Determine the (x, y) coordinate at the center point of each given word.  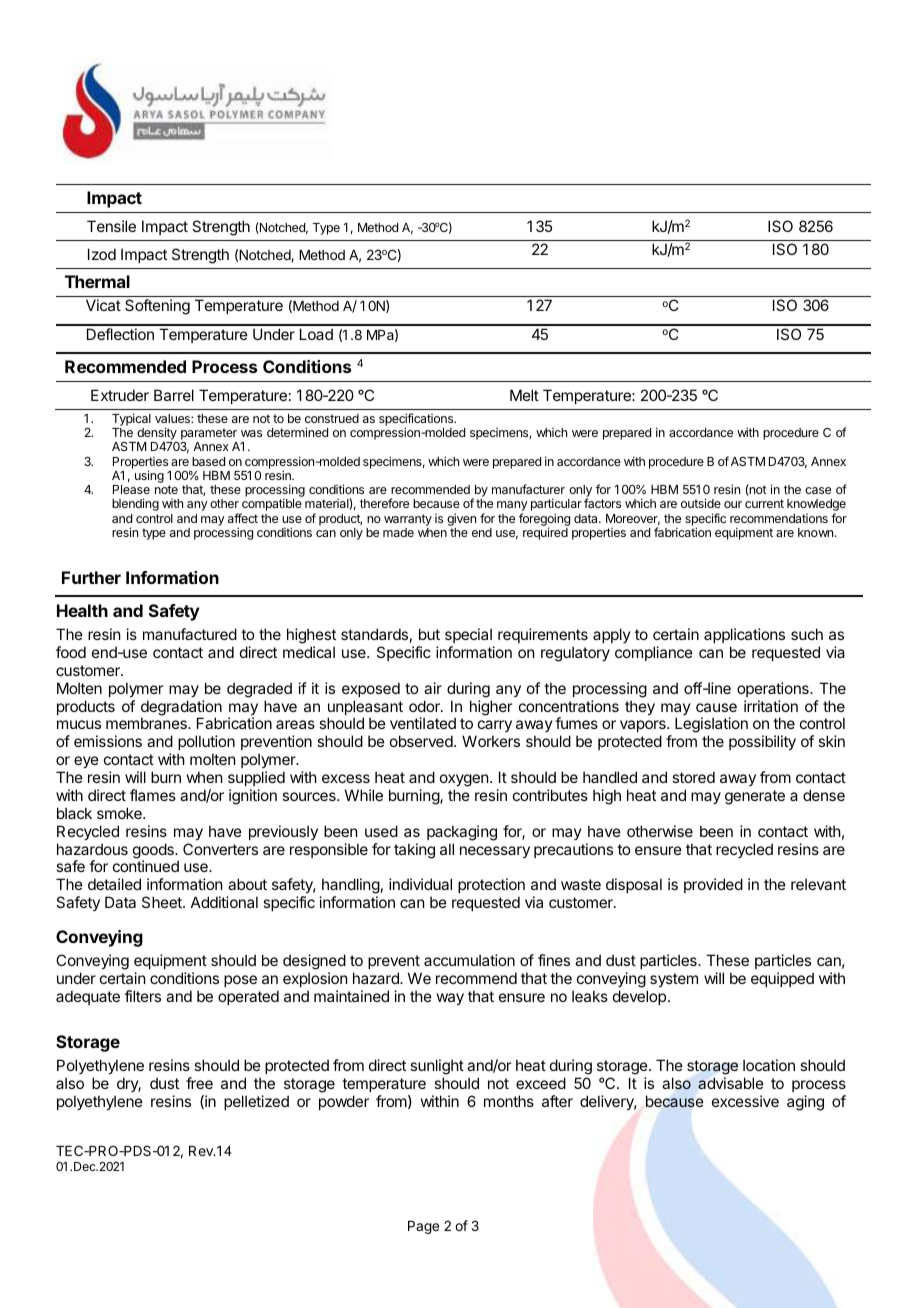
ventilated (423, 723)
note (166, 489)
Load (316, 334)
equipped (782, 979)
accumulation (469, 960)
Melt (524, 395)
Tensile (111, 226)
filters (143, 996)
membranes (147, 723)
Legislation (711, 726)
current (764, 503)
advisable (731, 1083)
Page (423, 1227)
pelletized (256, 1102)
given (461, 519)
